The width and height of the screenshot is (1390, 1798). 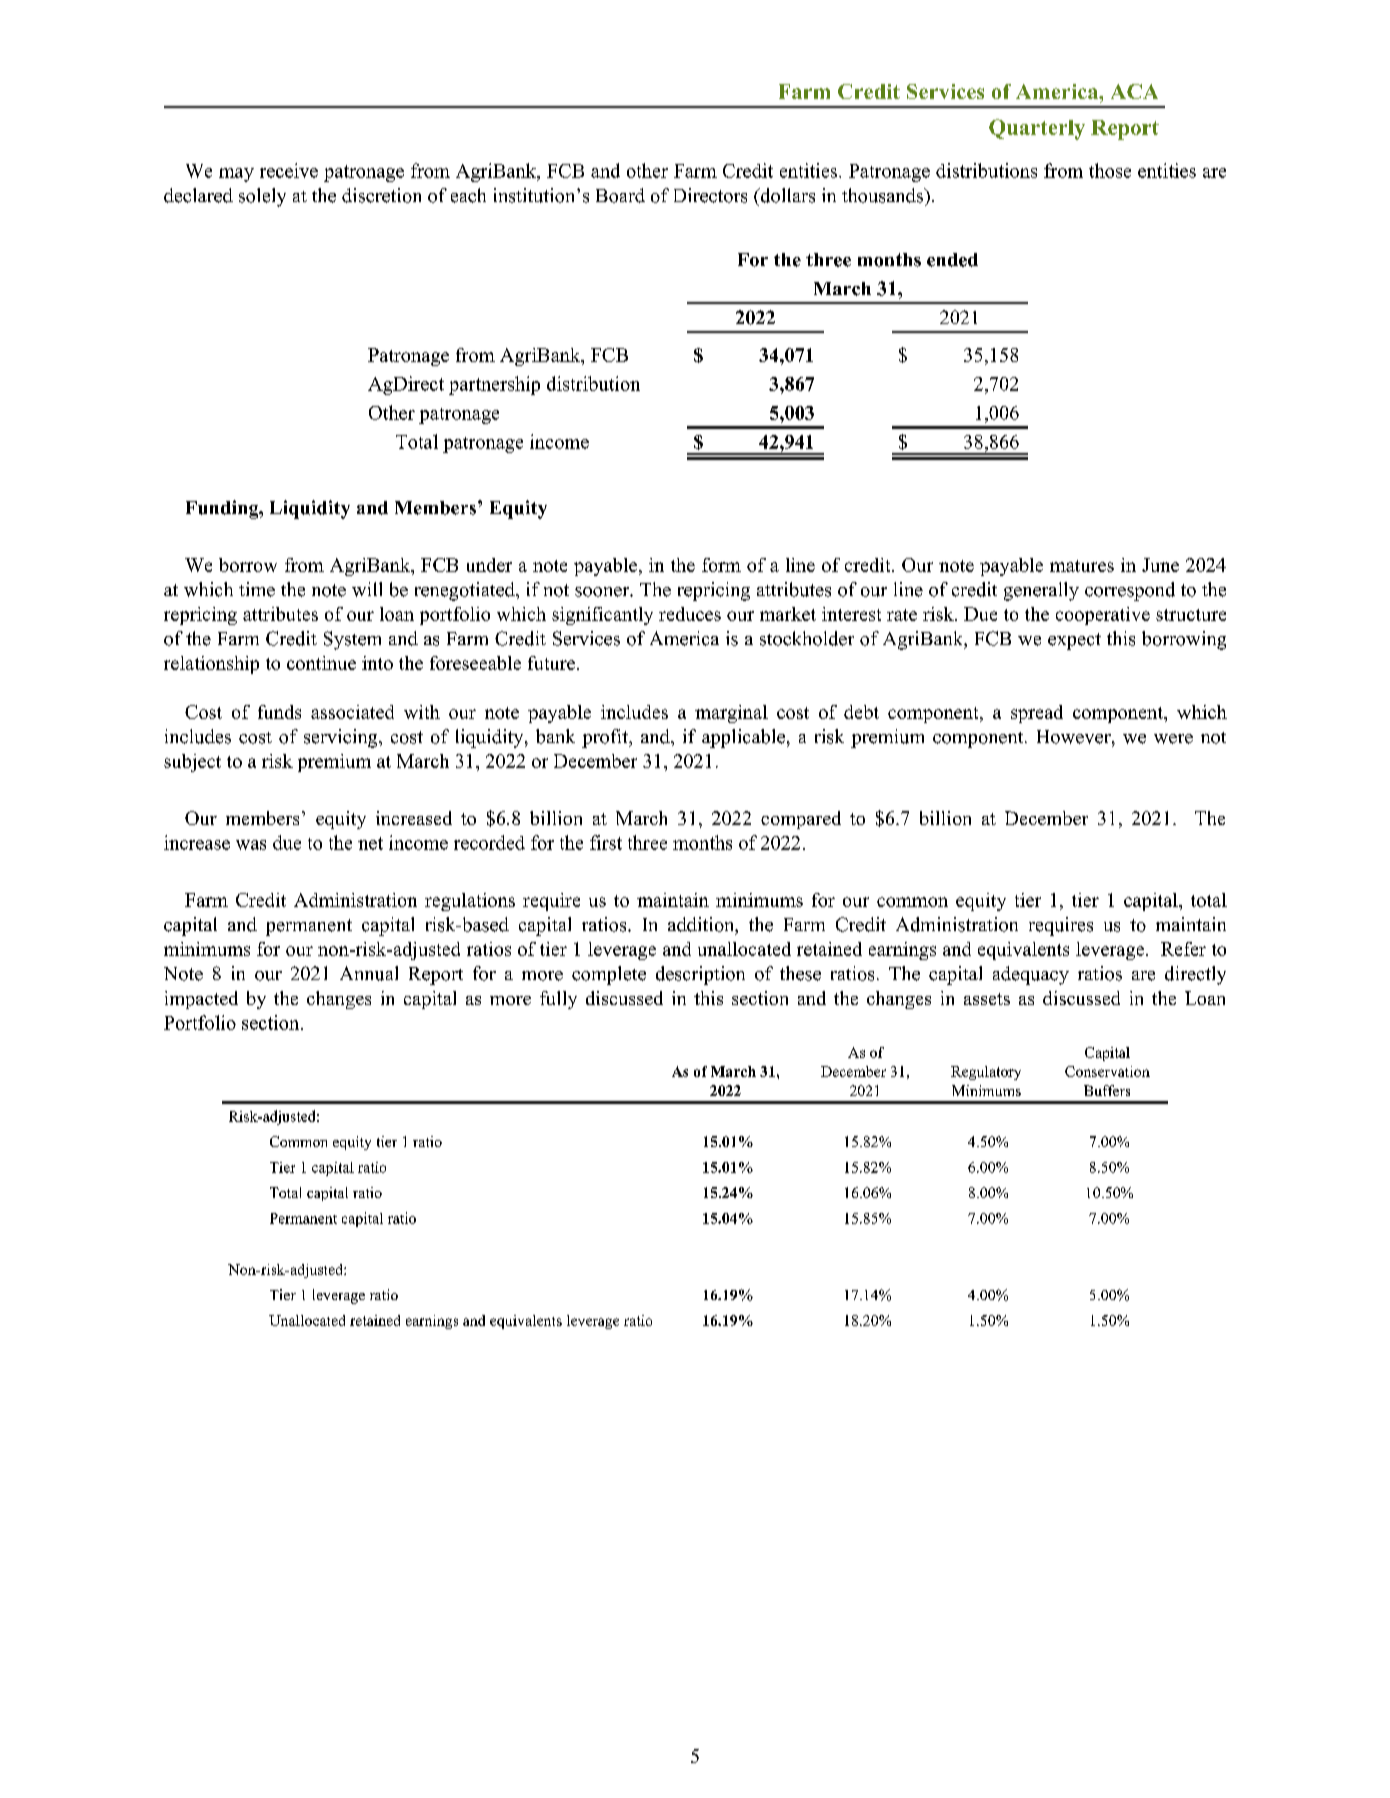 What do you see at coordinates (342, 738) in the screenshot?
I see `servicing` at bounding box center [342, 738].
